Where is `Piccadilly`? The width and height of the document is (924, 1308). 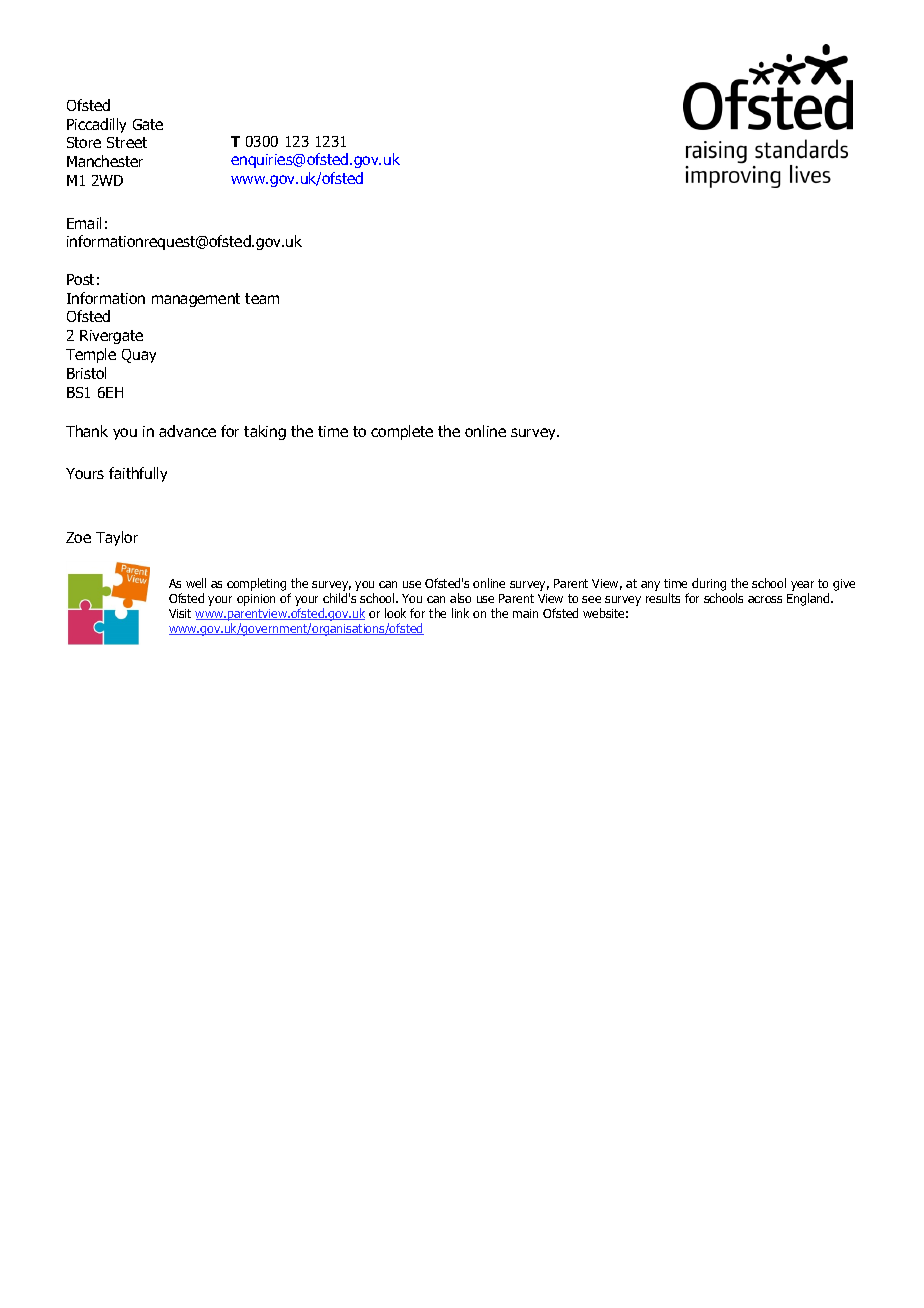 Piccadilly is located at coordinates (96, 125).
